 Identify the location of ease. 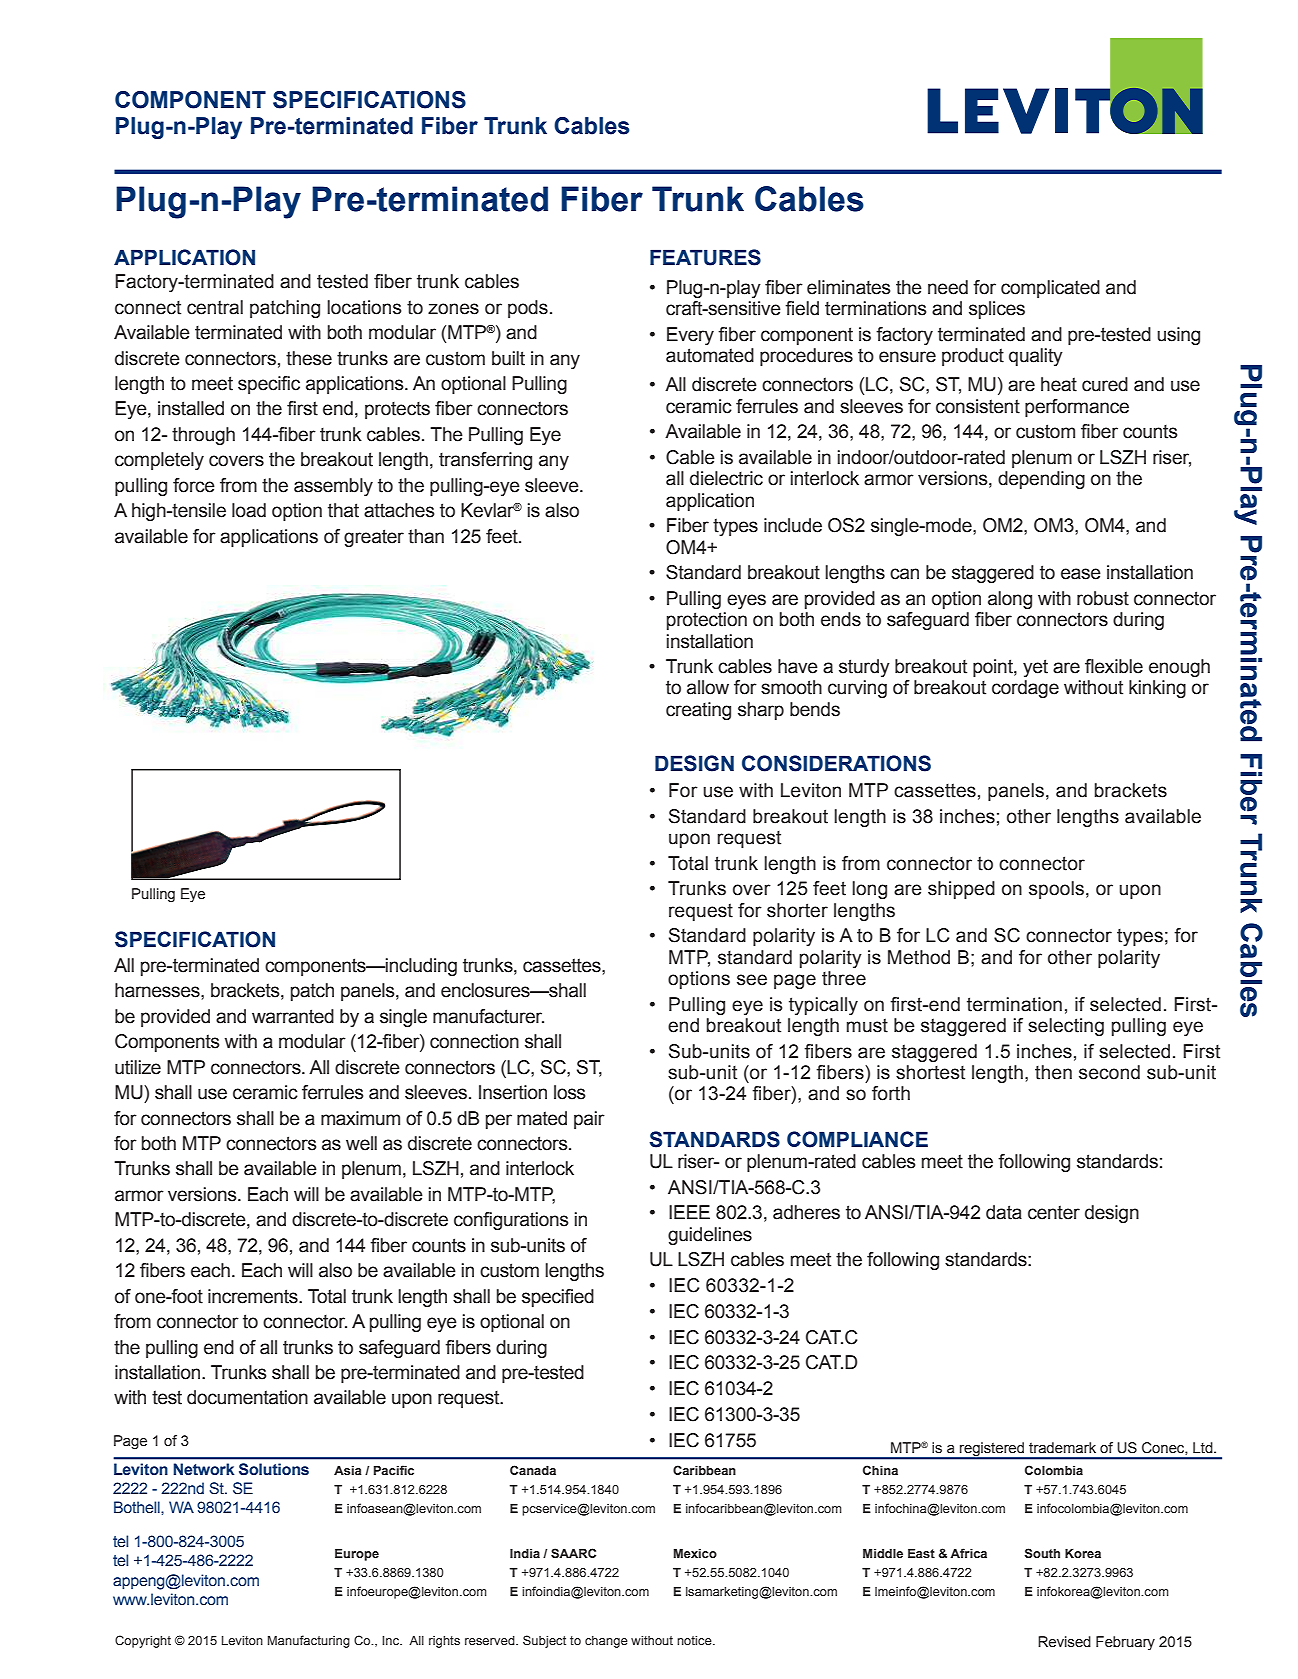
(1081, 574).
